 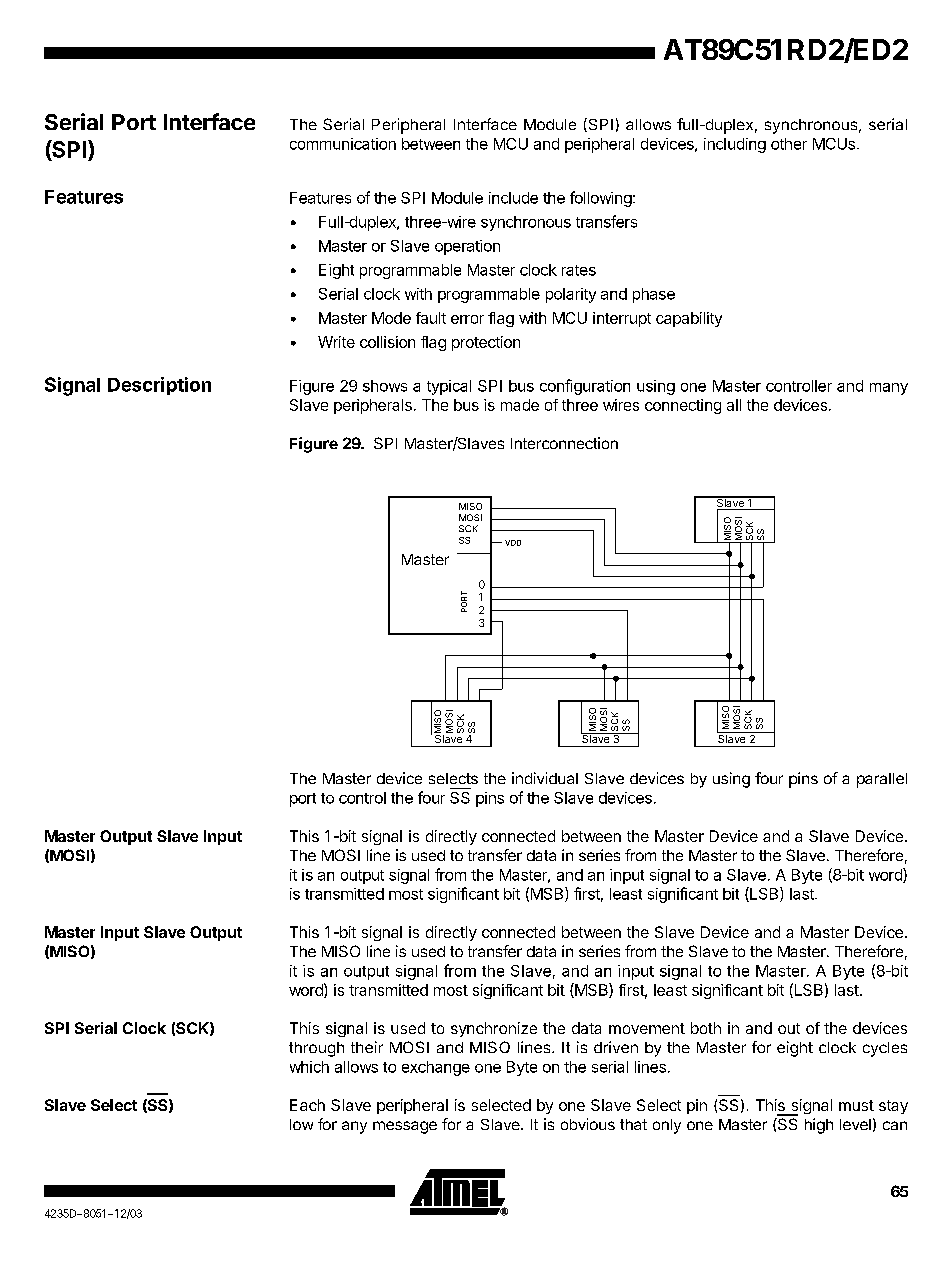 I want to click on Each, so click(x=307, y=1105).
